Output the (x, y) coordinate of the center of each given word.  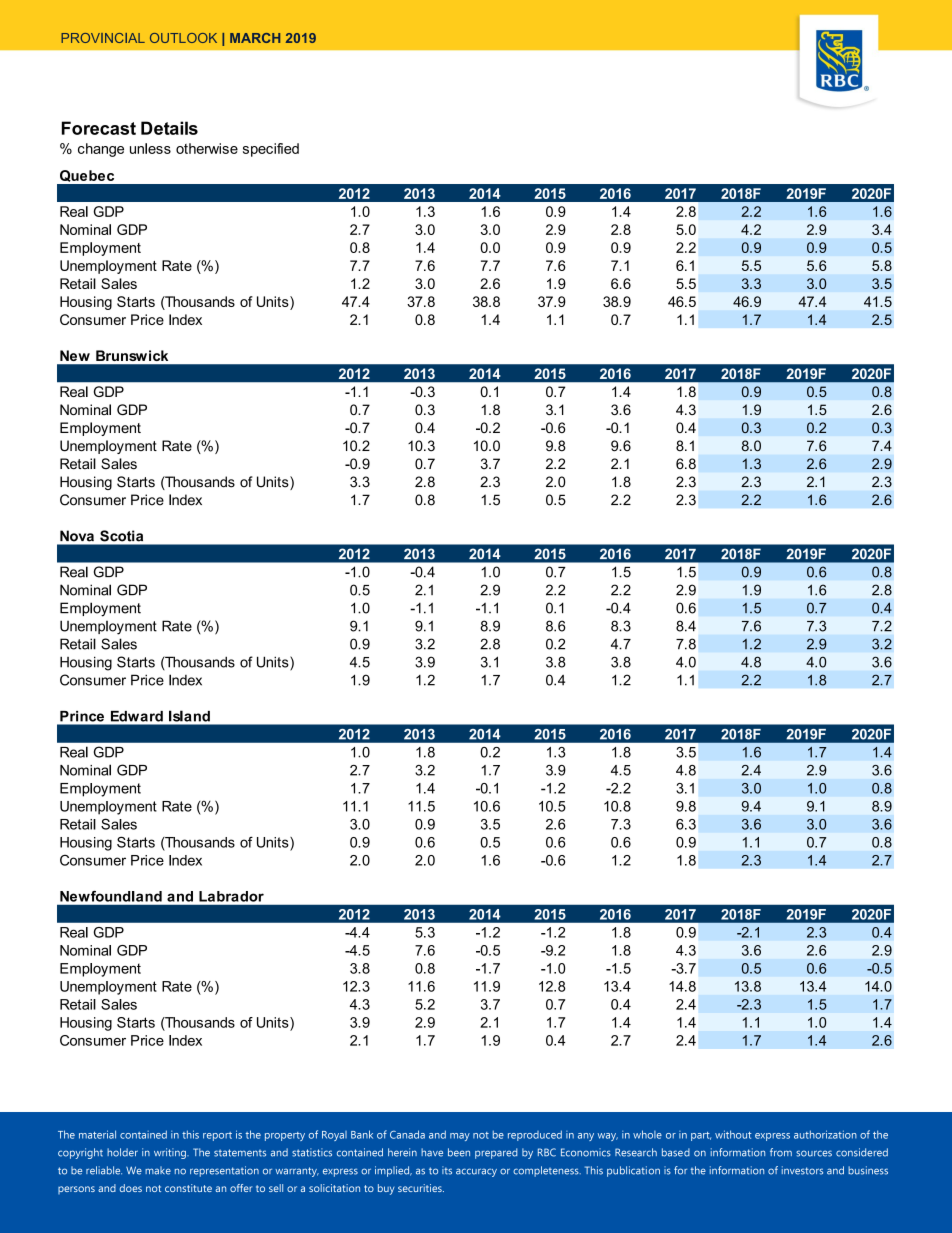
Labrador (231, 896)
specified (271, 150)
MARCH (255, 38)
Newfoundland (111, 896)
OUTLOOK (183, 38)
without (733, 1134)
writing (171, 1153)
